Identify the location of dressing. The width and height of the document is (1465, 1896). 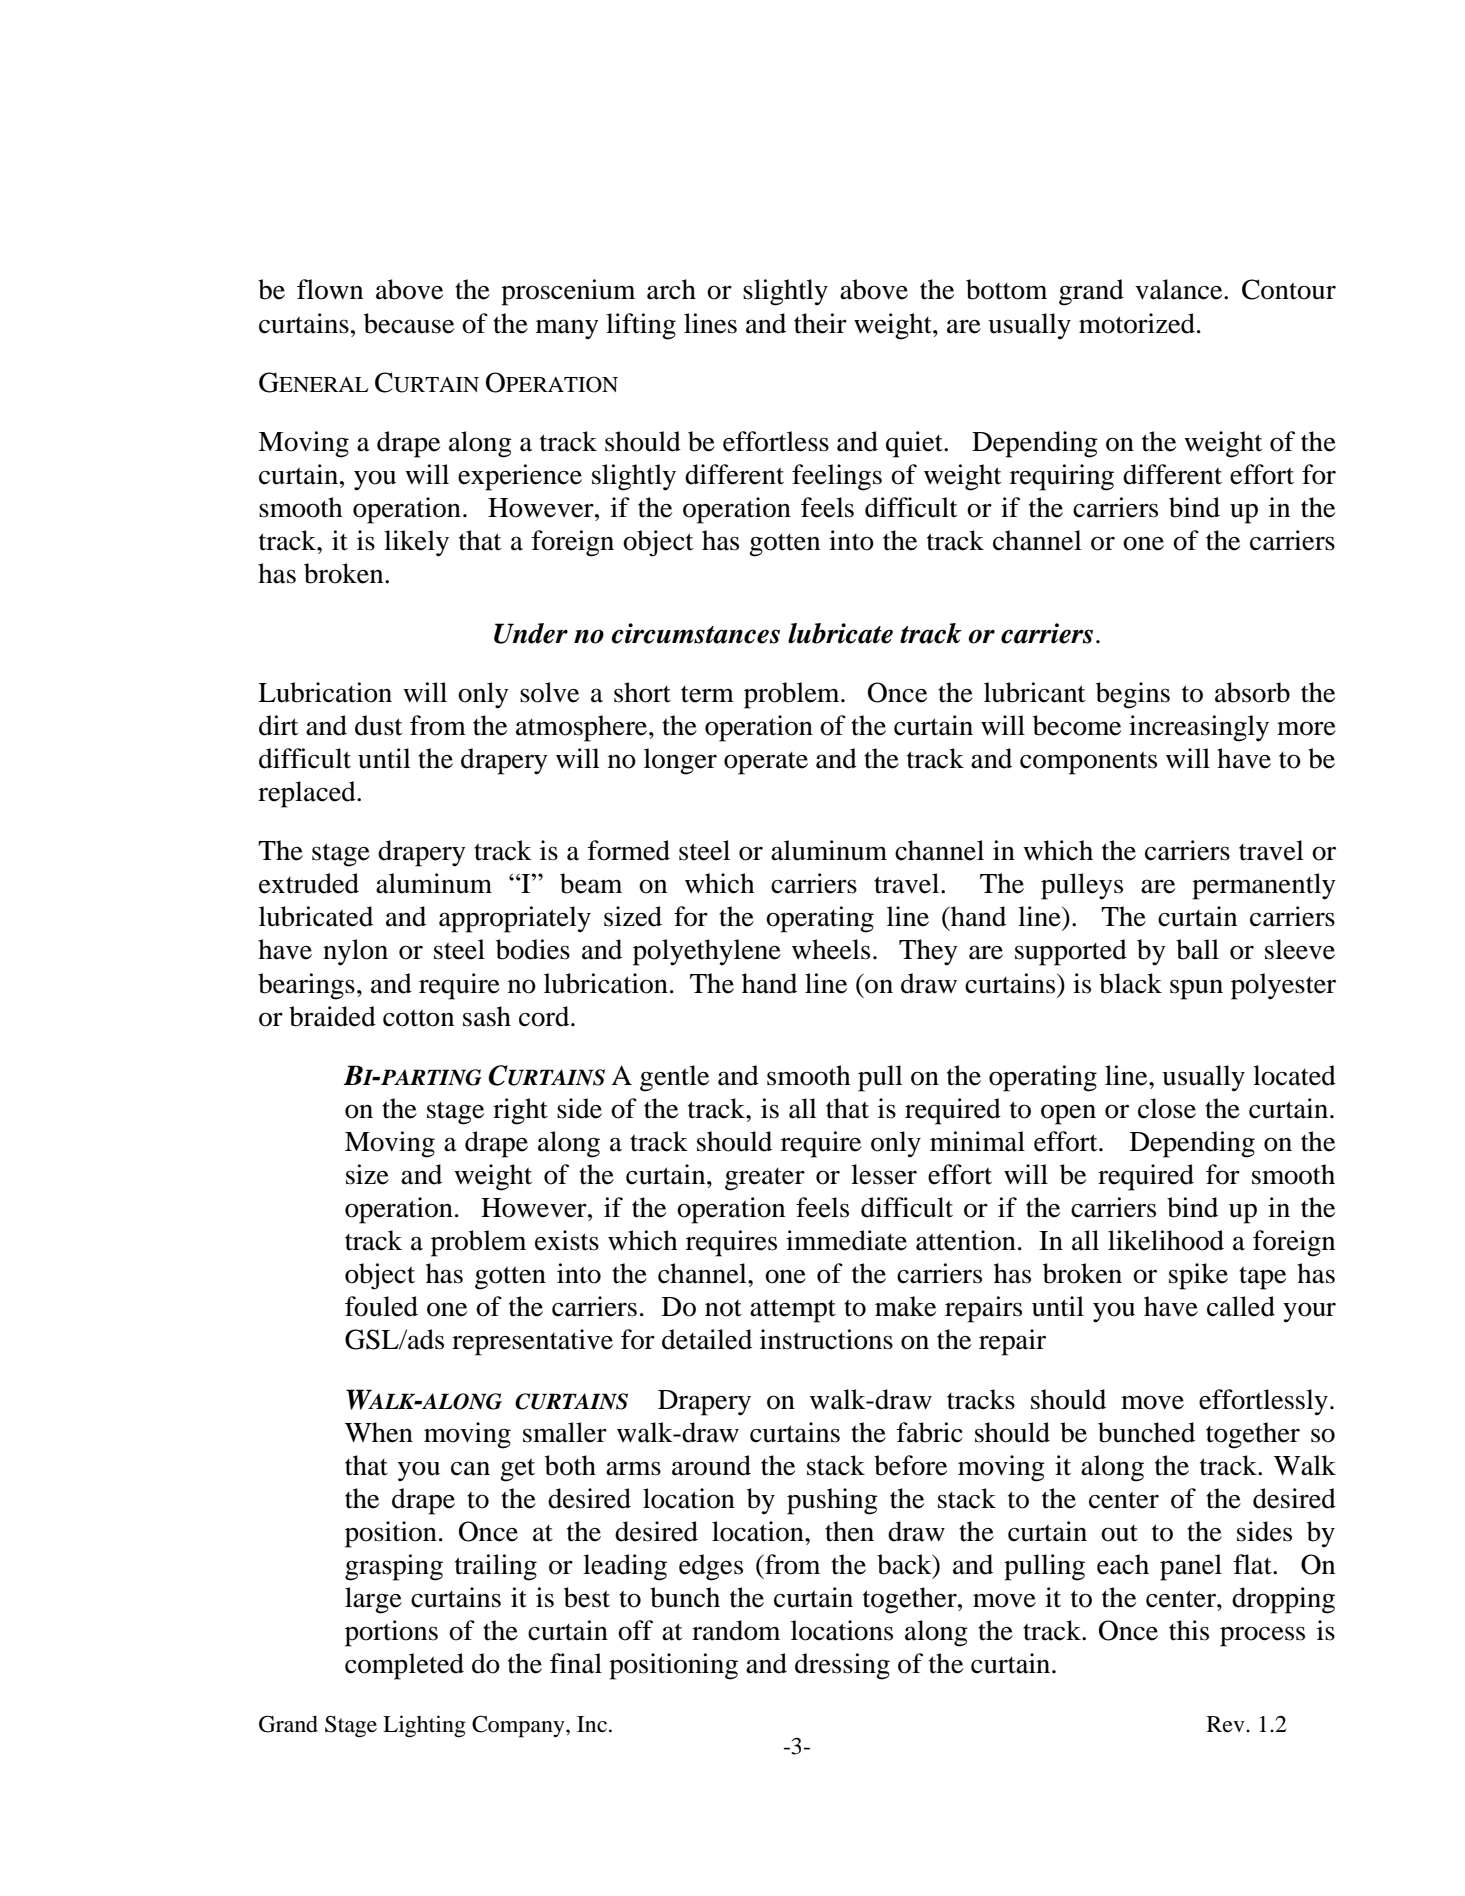
(842, 1666).
